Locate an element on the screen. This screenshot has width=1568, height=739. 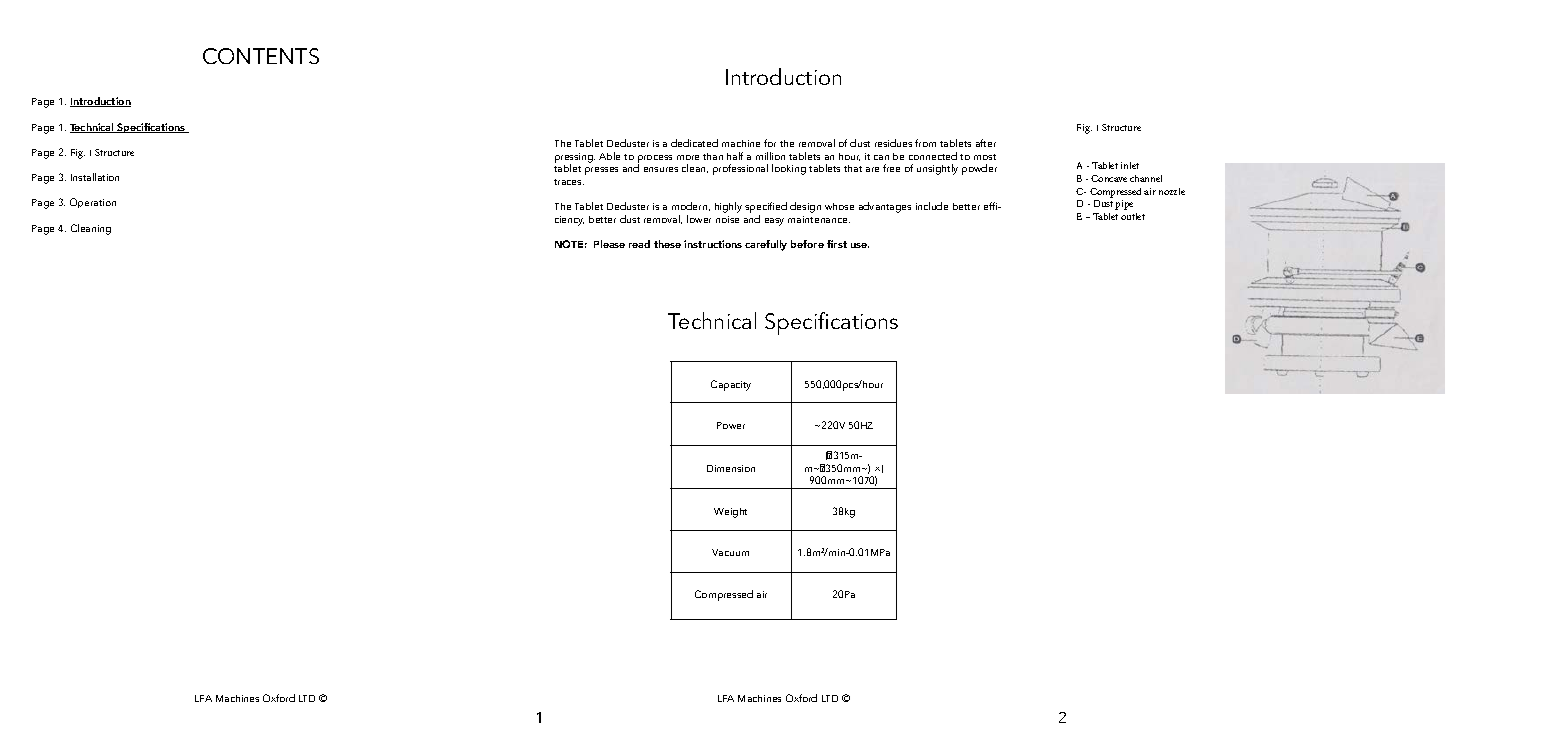
after is located at coordinates (986, 143).
